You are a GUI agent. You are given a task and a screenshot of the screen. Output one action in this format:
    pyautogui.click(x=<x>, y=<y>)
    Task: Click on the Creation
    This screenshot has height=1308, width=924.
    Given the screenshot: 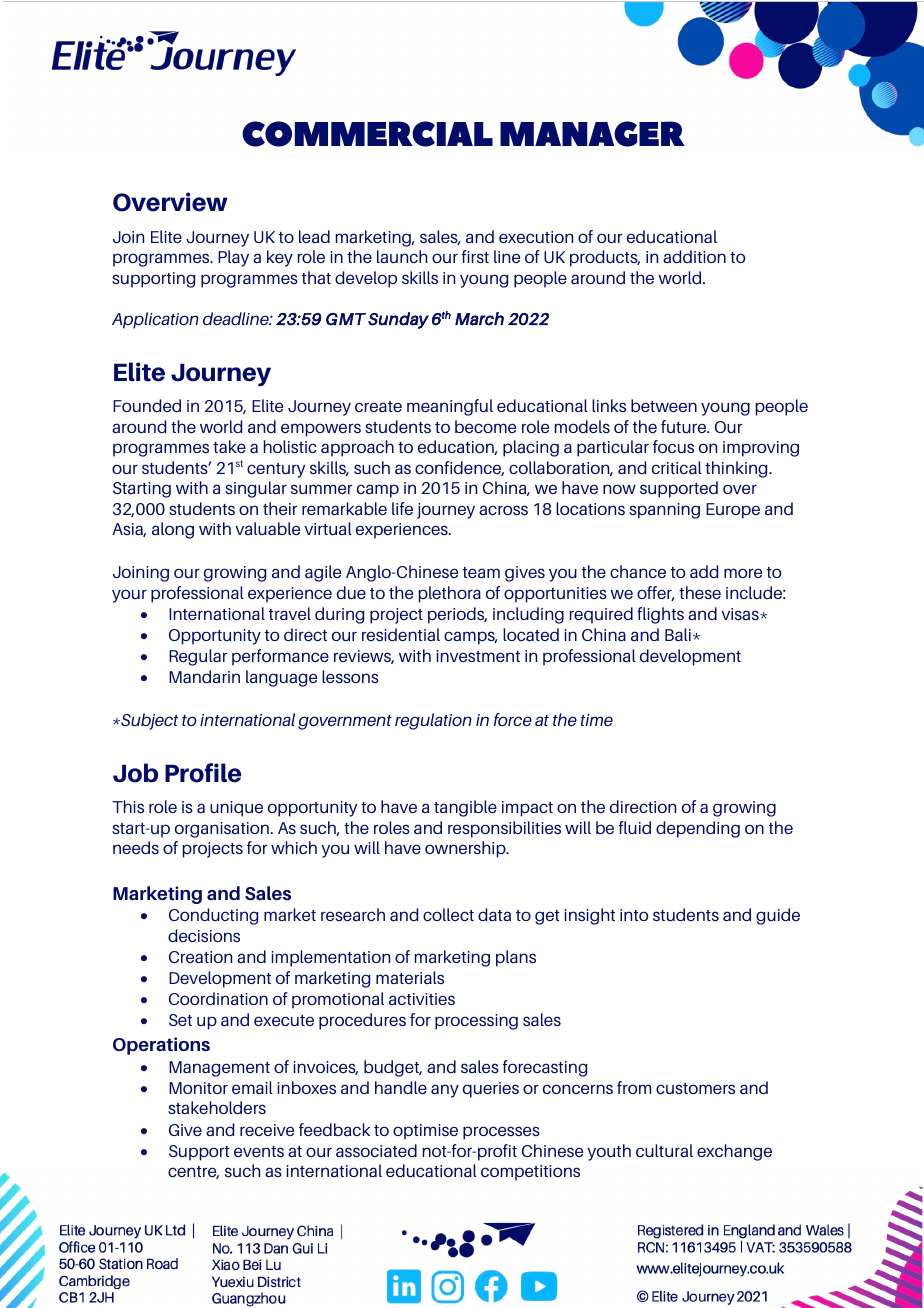 What is the action you would take?
    pyautogui.click(x=200, y=957)
